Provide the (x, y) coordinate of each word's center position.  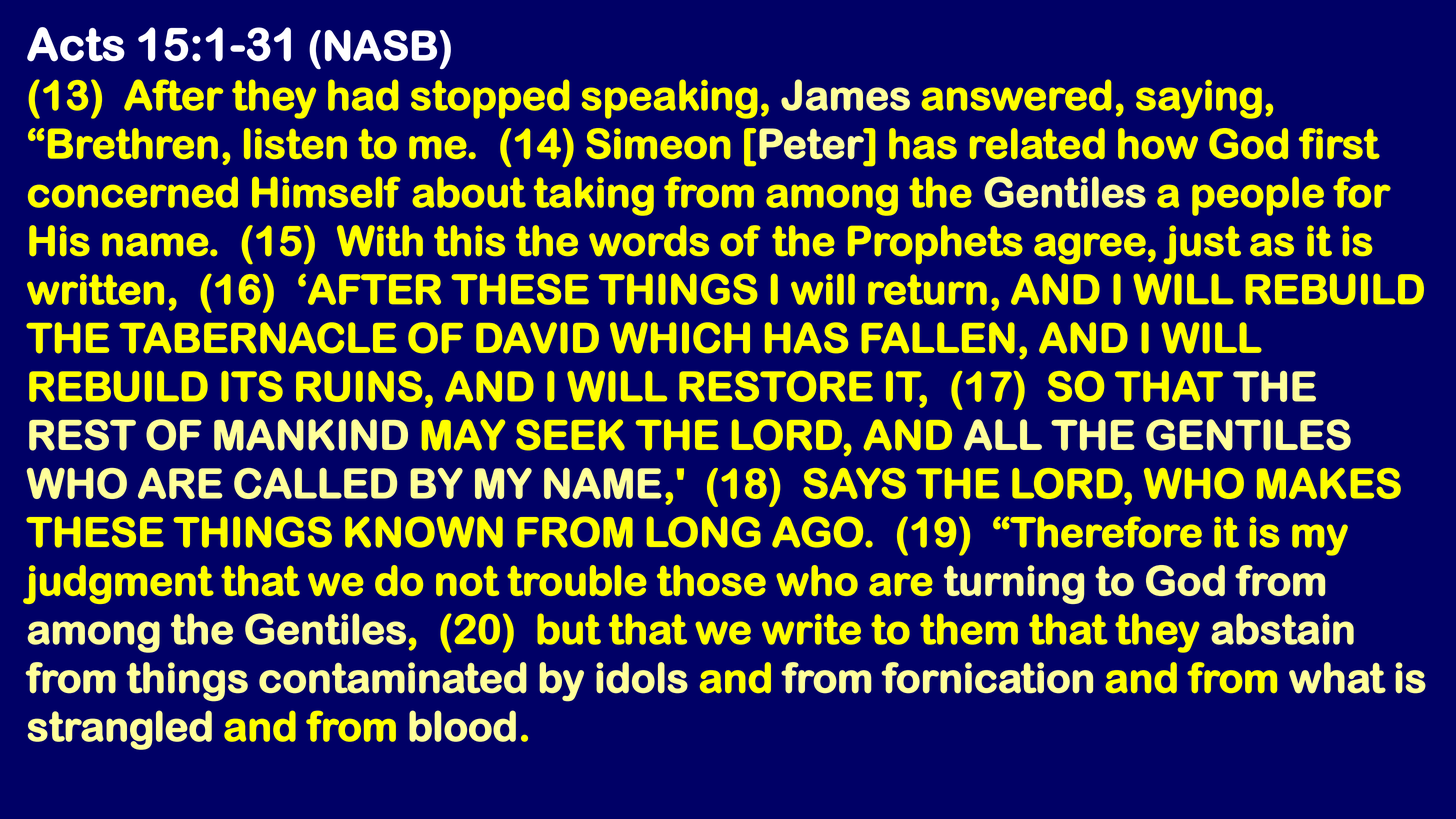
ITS (252, 386)
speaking (670, 99)
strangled (120, 730)
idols (642, 678)
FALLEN (938, 338)
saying (1199, 99)
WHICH (680, 338)
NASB (381, 45)
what (1337, 678)
